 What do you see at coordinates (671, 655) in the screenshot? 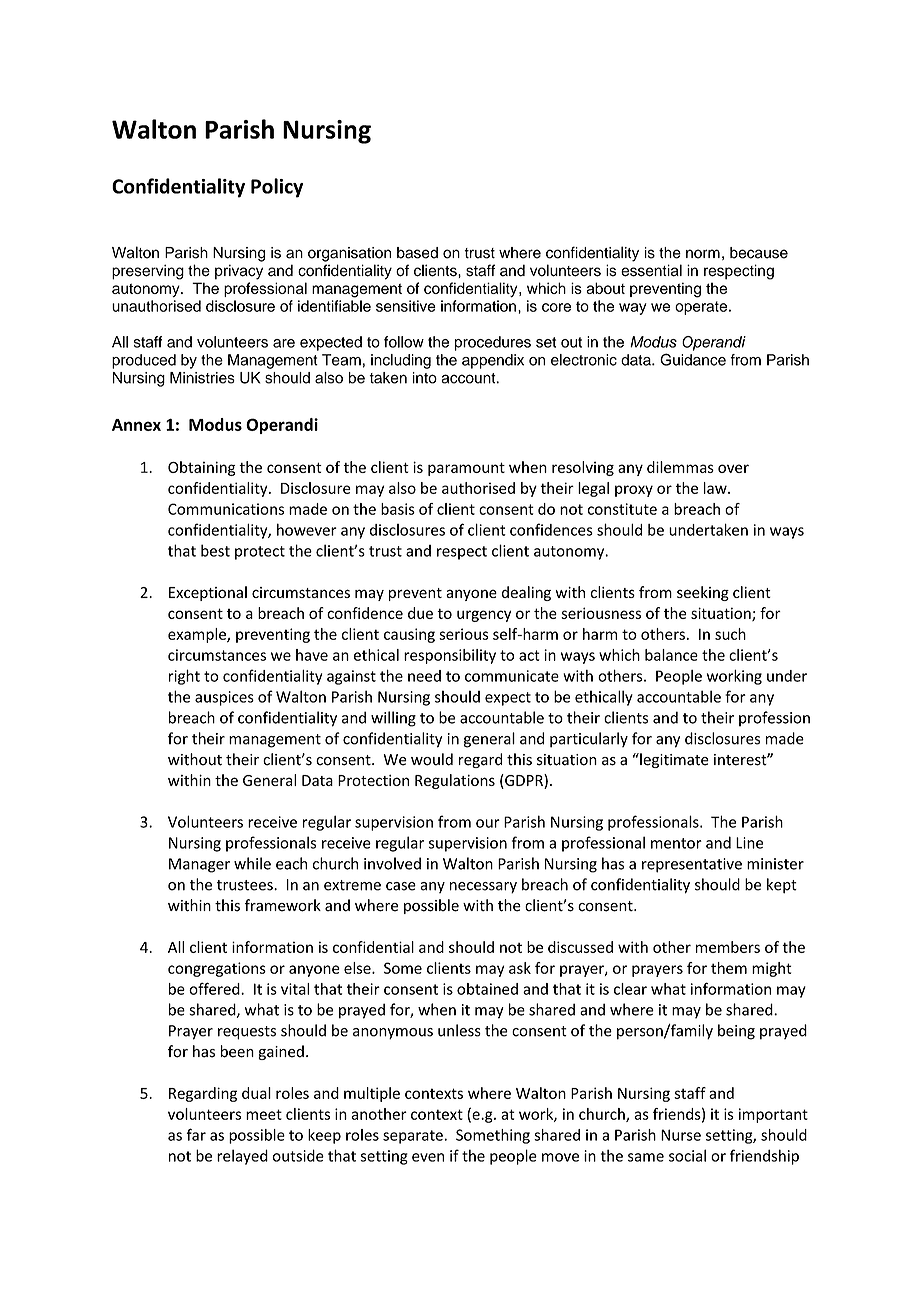
I see `balance` at bounding box center [671, 655].
